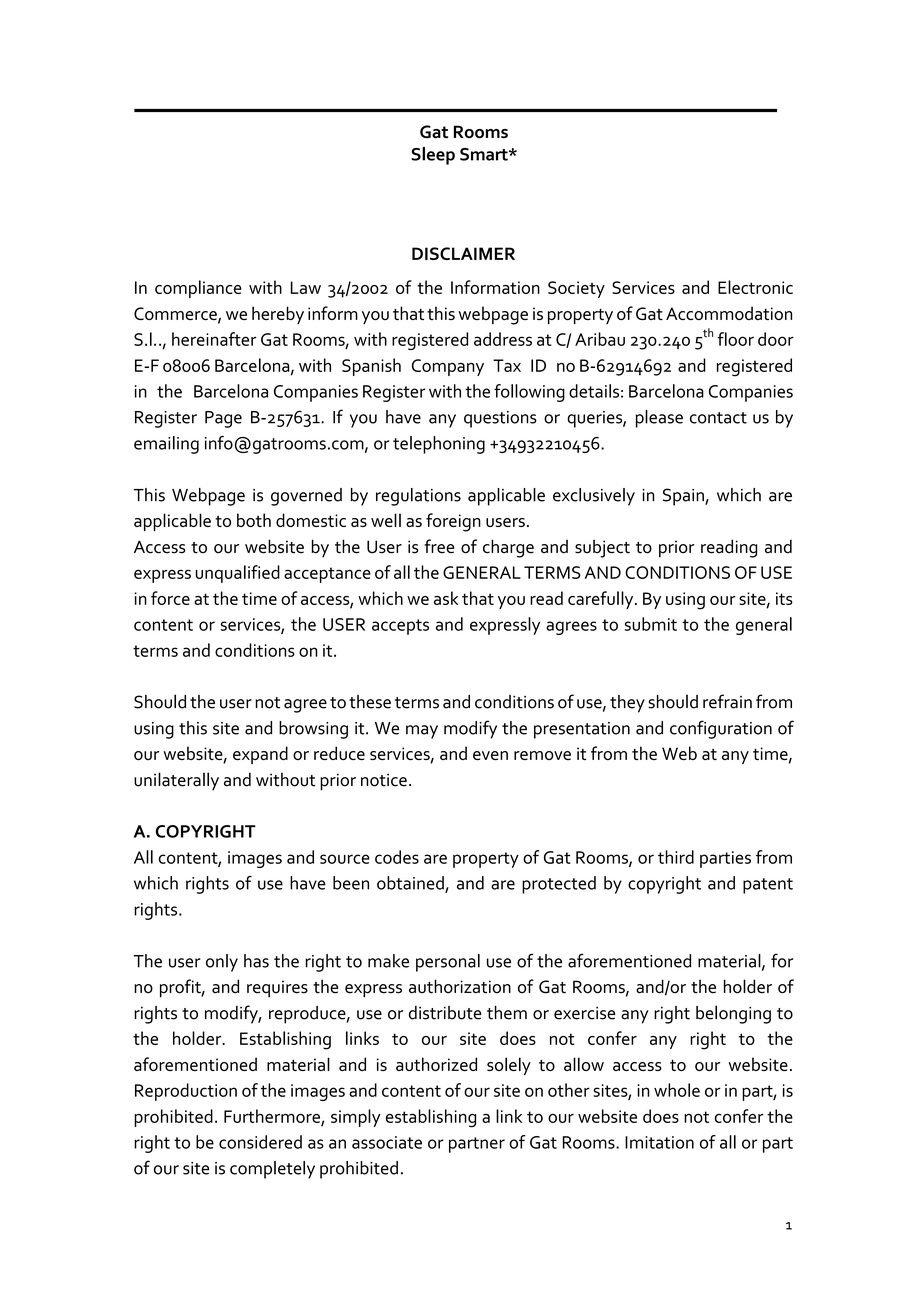 The height and width of the image is (1308, 924). I want to click on its, so click(784, 598).
